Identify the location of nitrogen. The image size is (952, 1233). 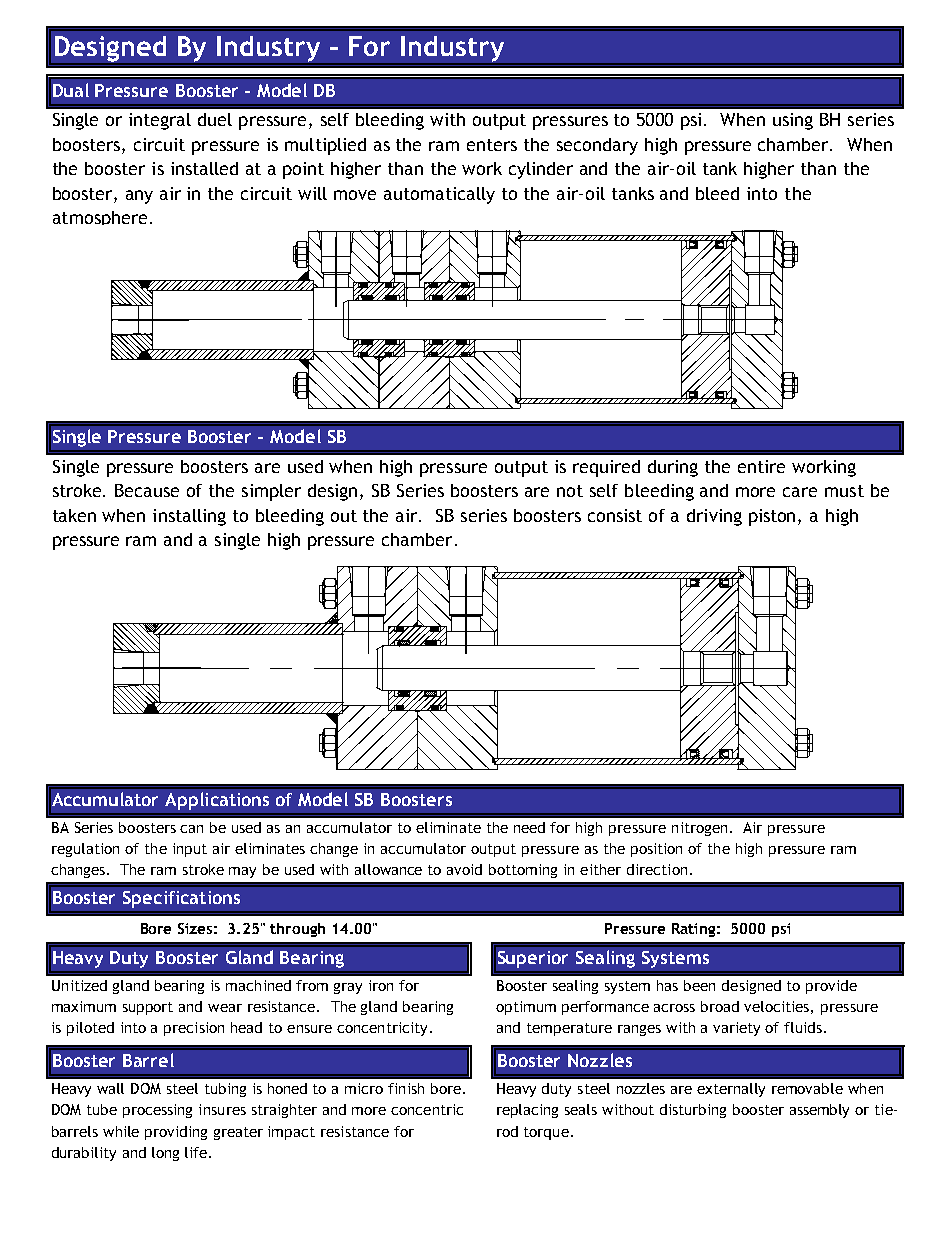
(699, 829).
